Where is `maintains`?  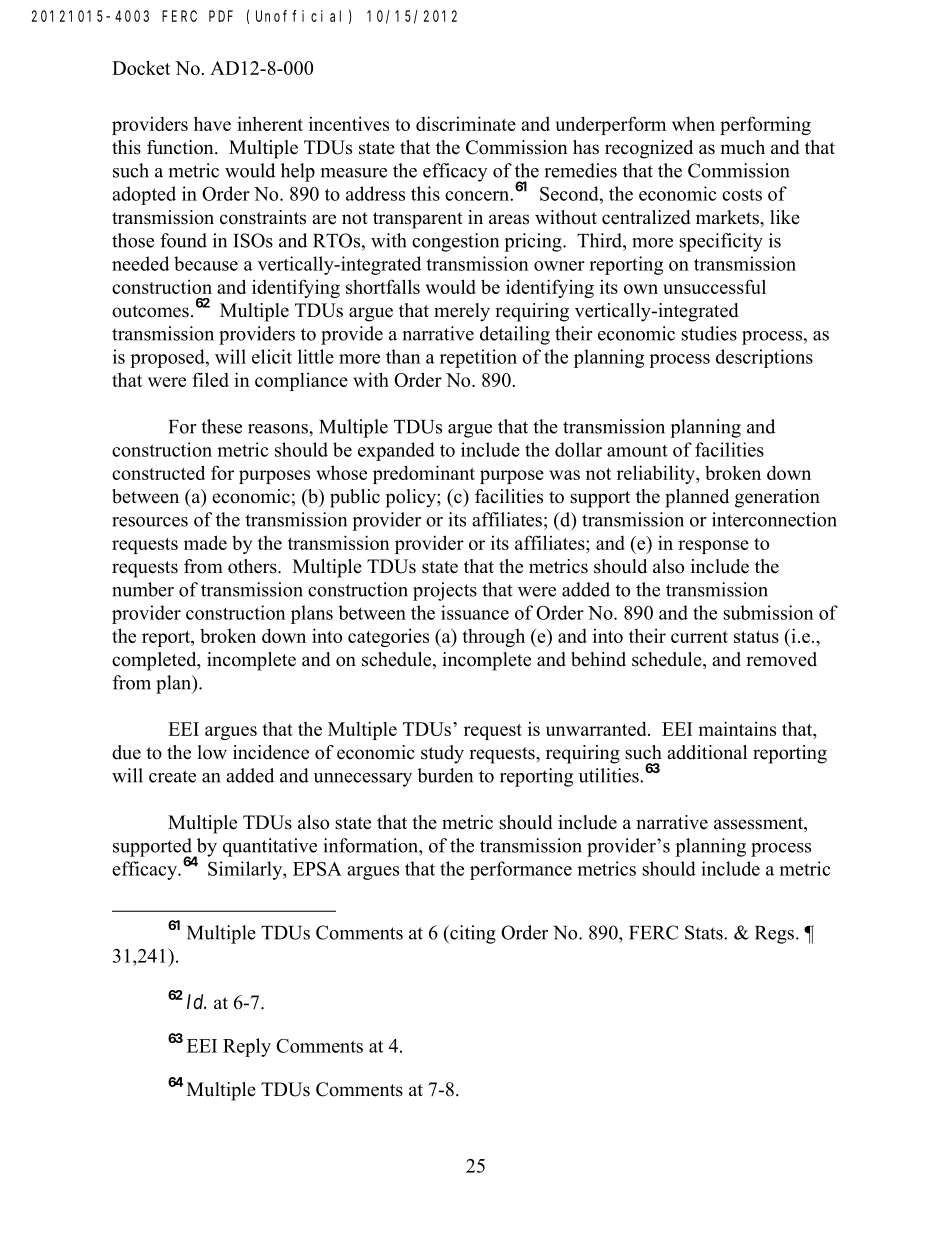
maintains is located at coordinates (737, 728).
